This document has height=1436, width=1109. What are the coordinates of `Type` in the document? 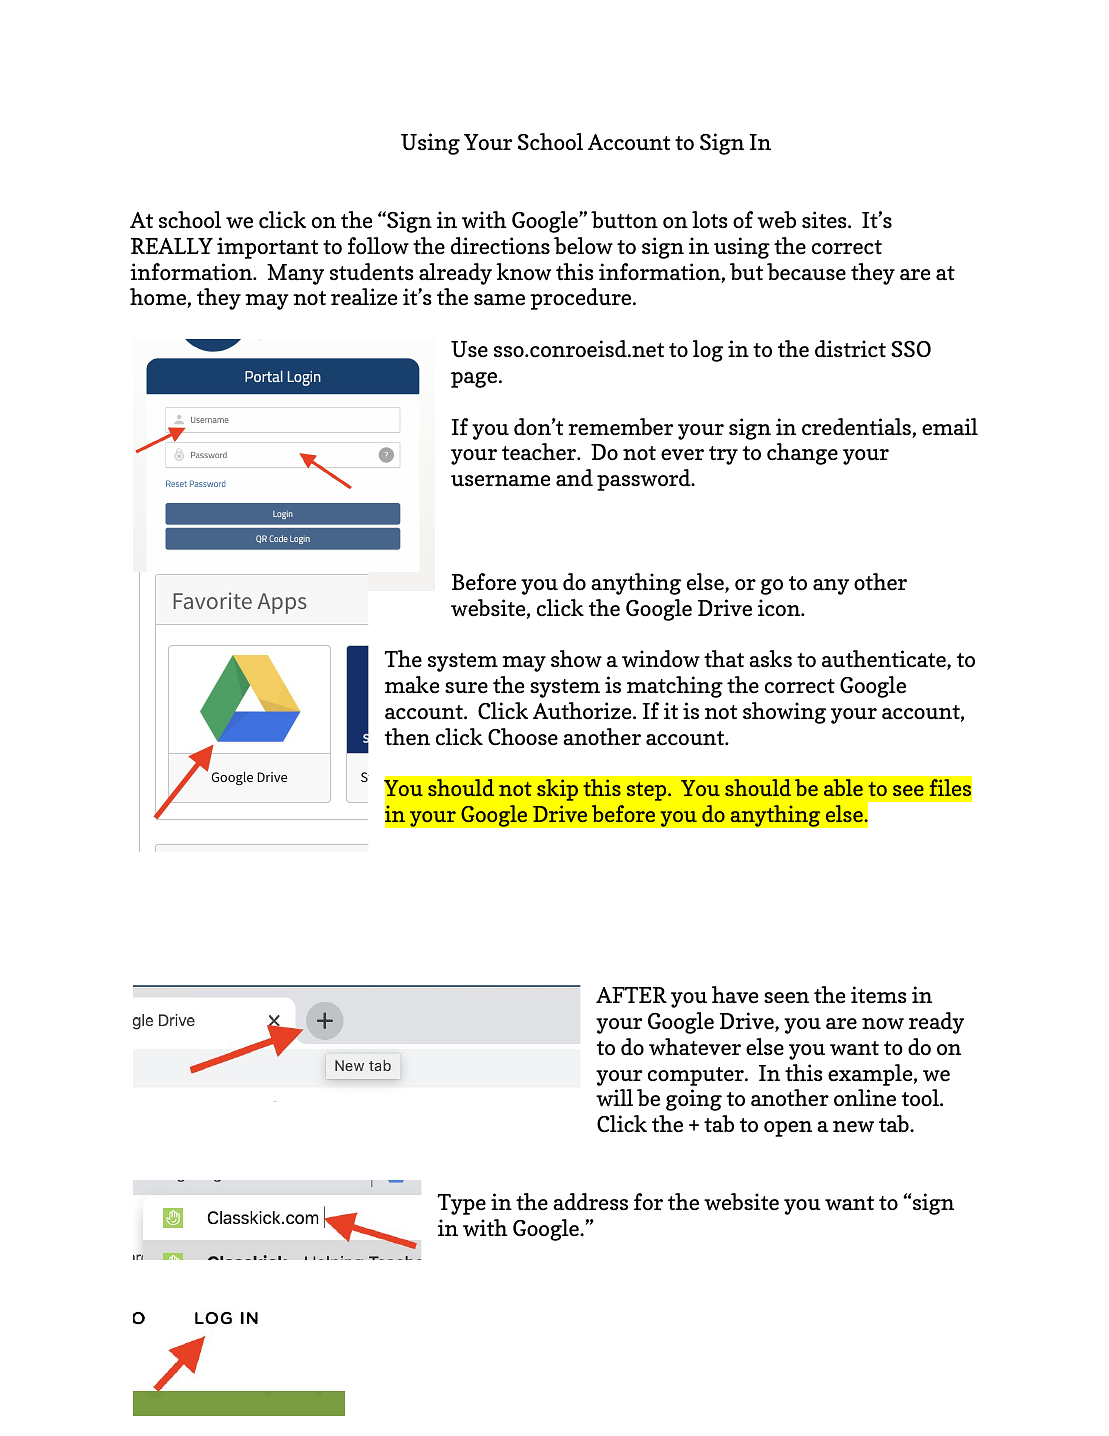 It's located at (461, 1204).
